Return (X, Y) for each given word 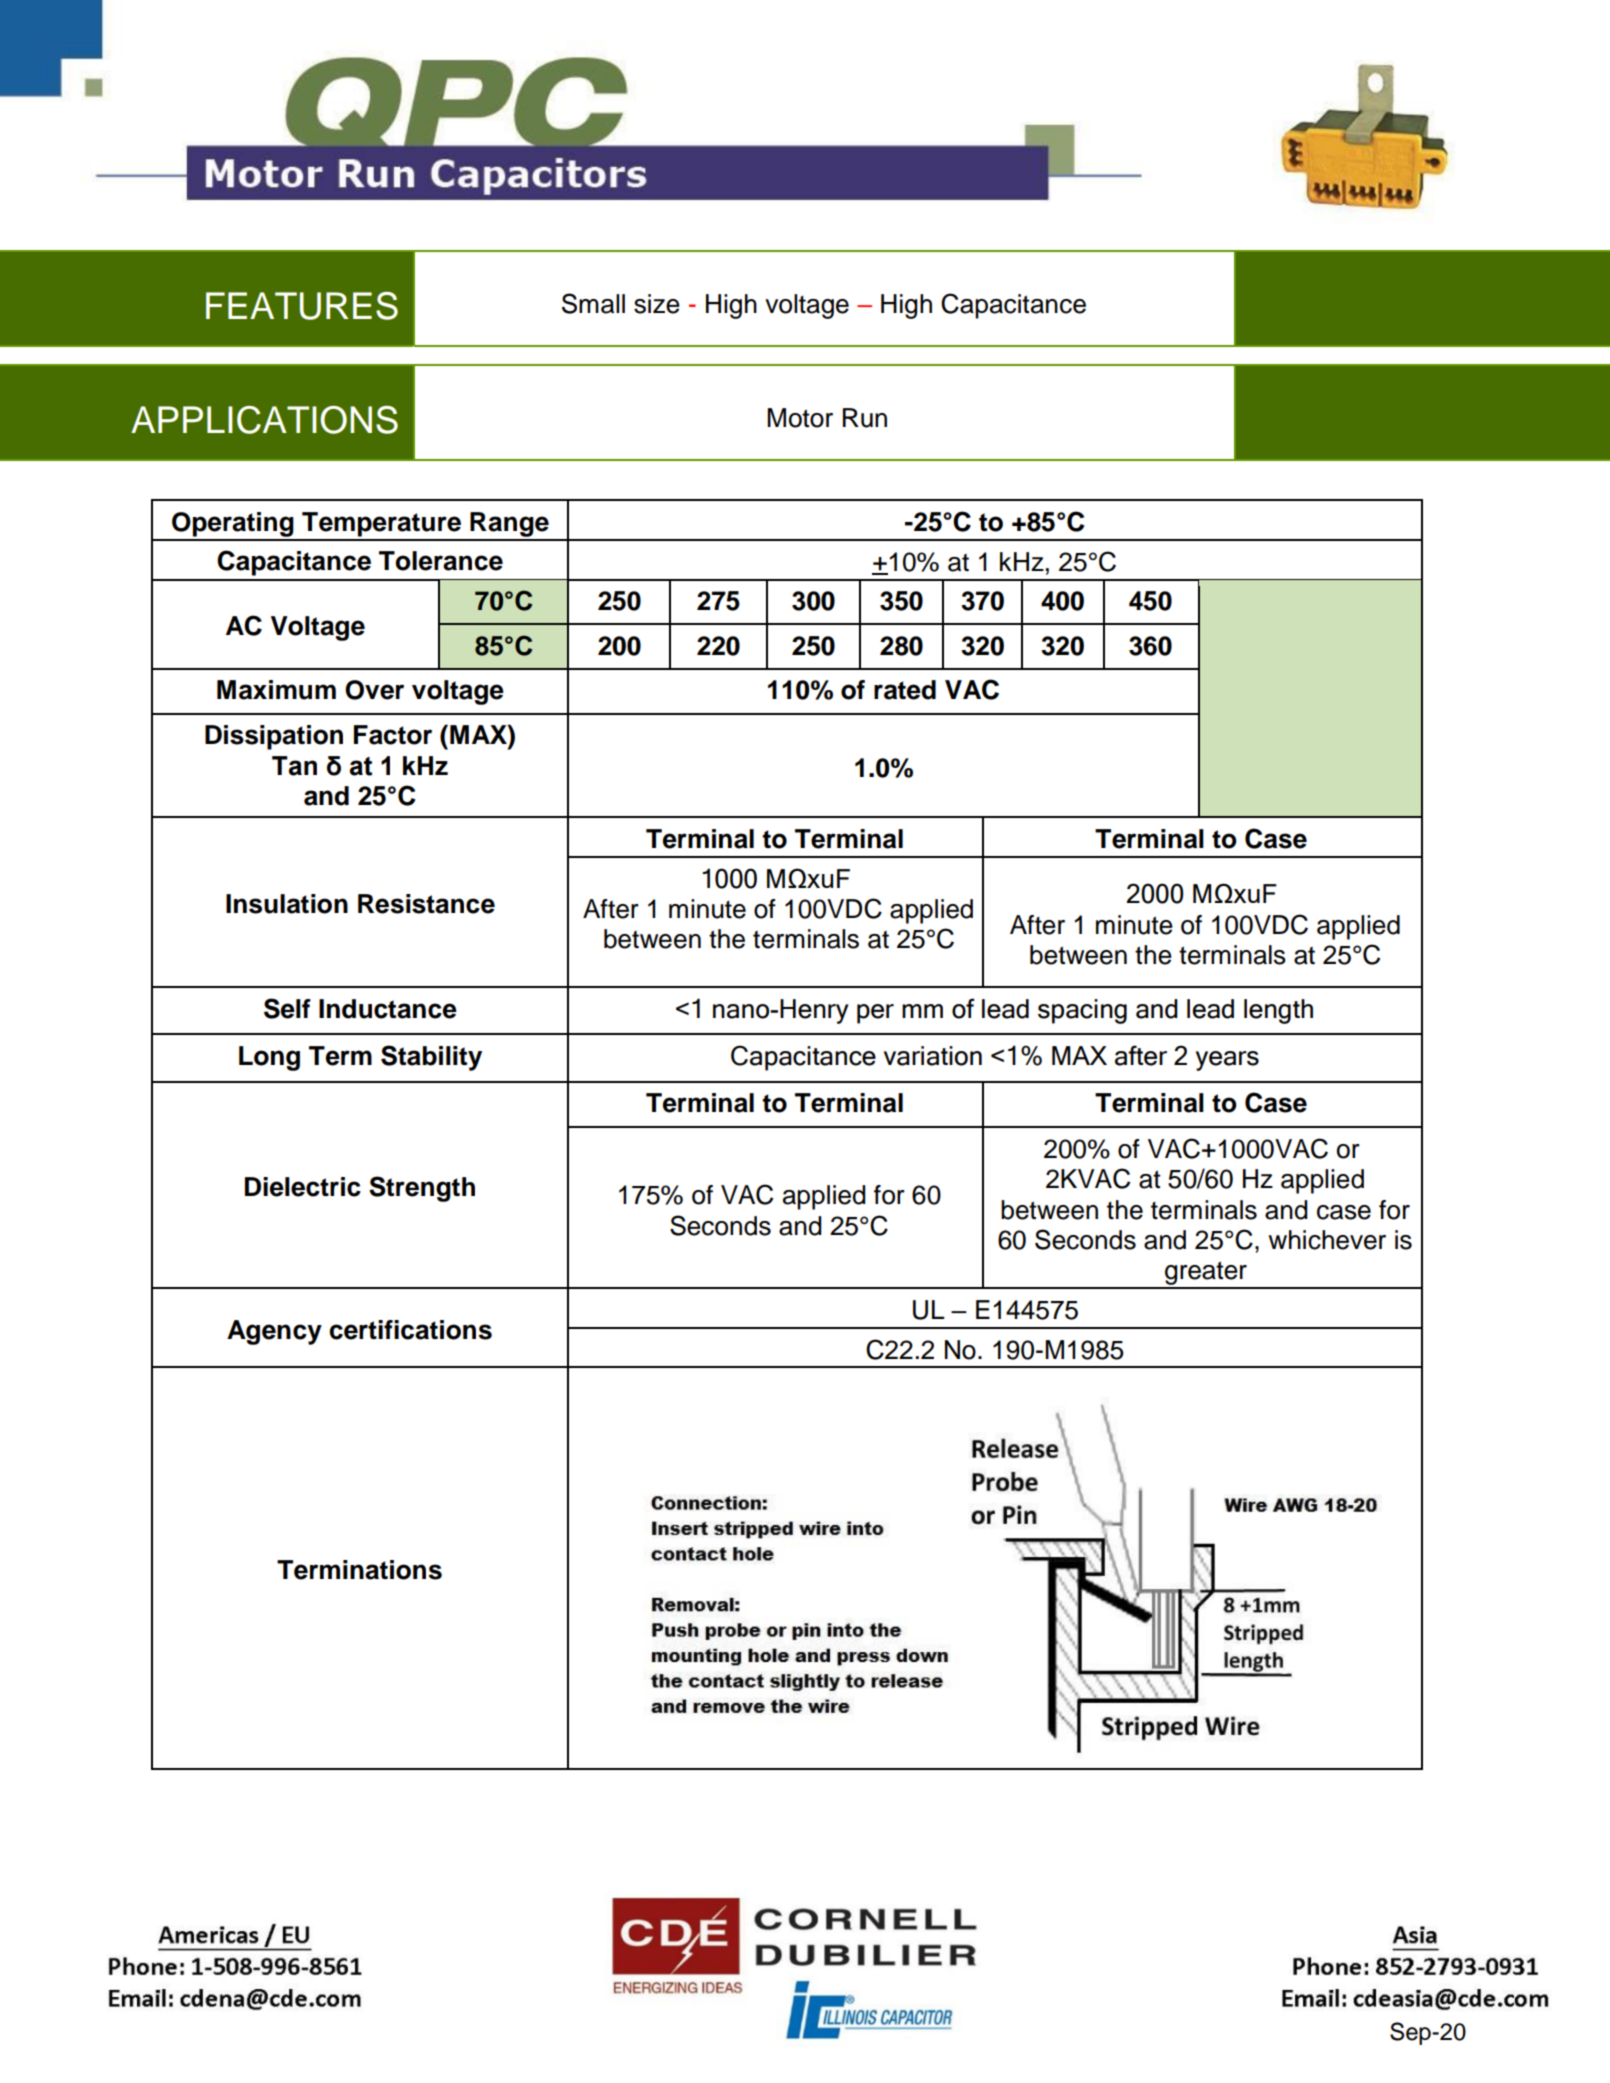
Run (865, 418)
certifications (410, 1330)
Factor (393, 735)
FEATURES (302, 306)
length (1278, 1011)
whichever (1327, 1240)
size (657, 304)
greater (1206, 1274)
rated (905, 690)
